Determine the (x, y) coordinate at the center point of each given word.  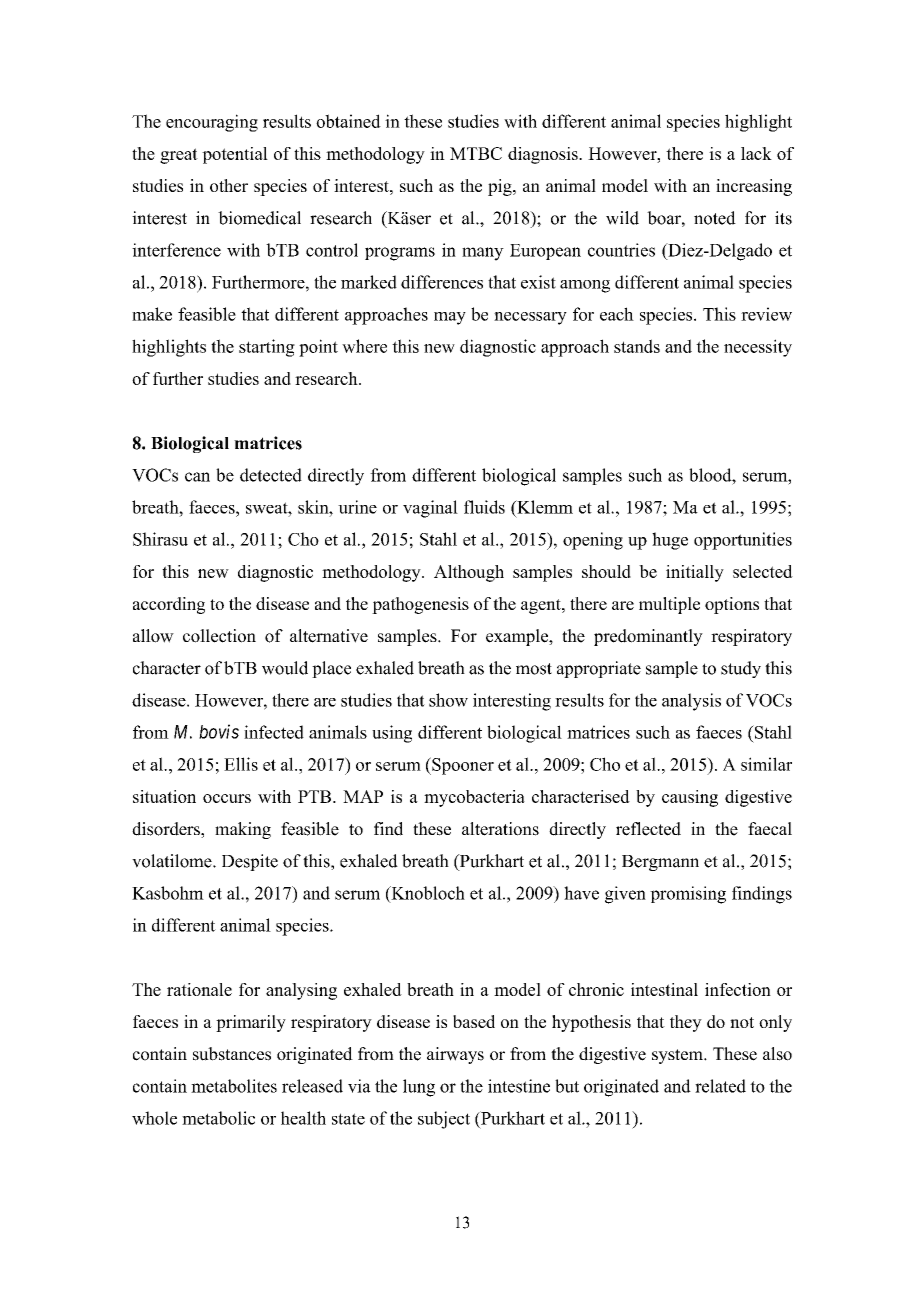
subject (444, 1120)
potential (235, 155)
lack (756, 153)
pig (501, 187)
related (720, 1086)
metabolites (234, 1086)
